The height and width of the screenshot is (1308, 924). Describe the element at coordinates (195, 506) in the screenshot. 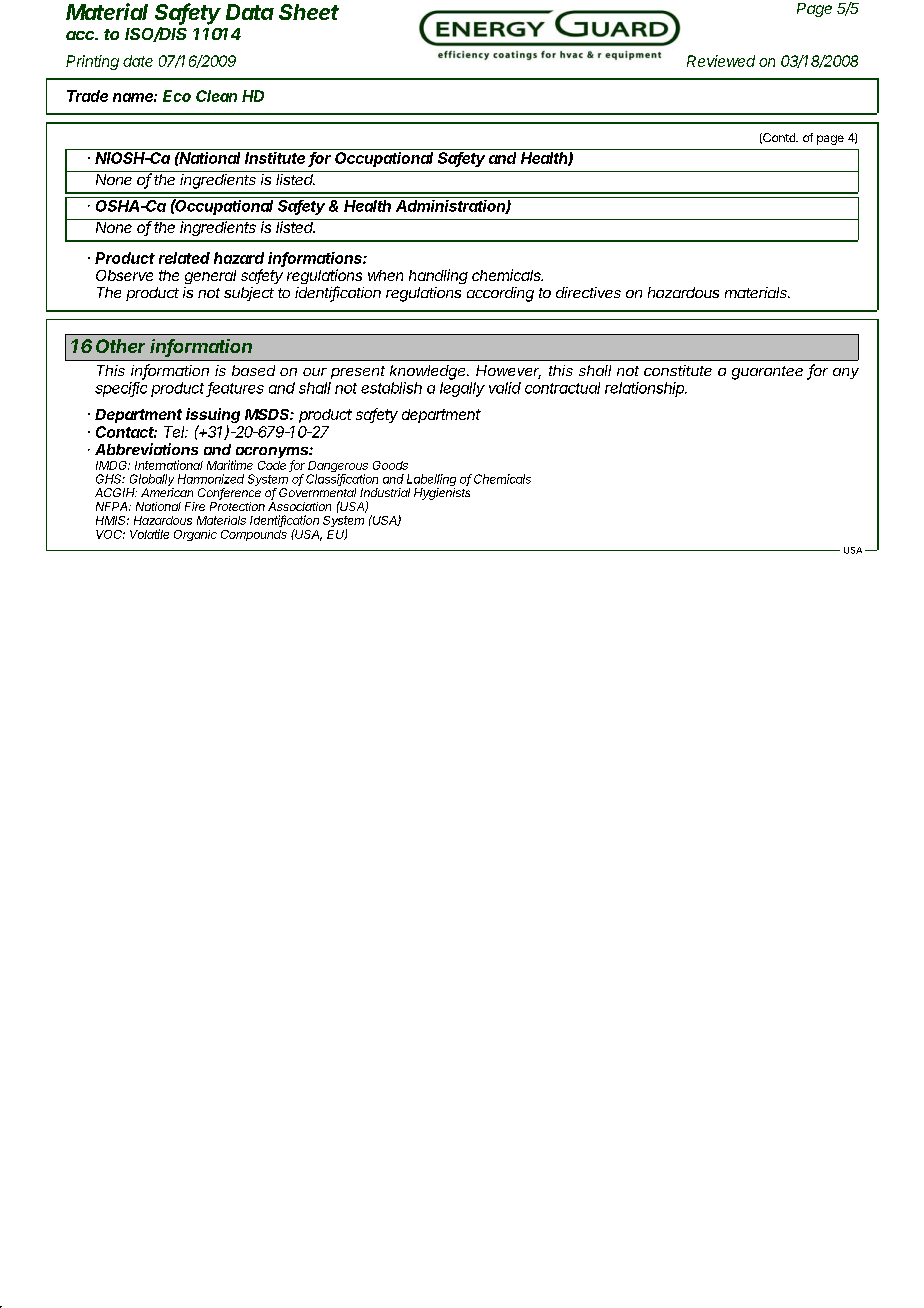

I see `Fire` at that location.
